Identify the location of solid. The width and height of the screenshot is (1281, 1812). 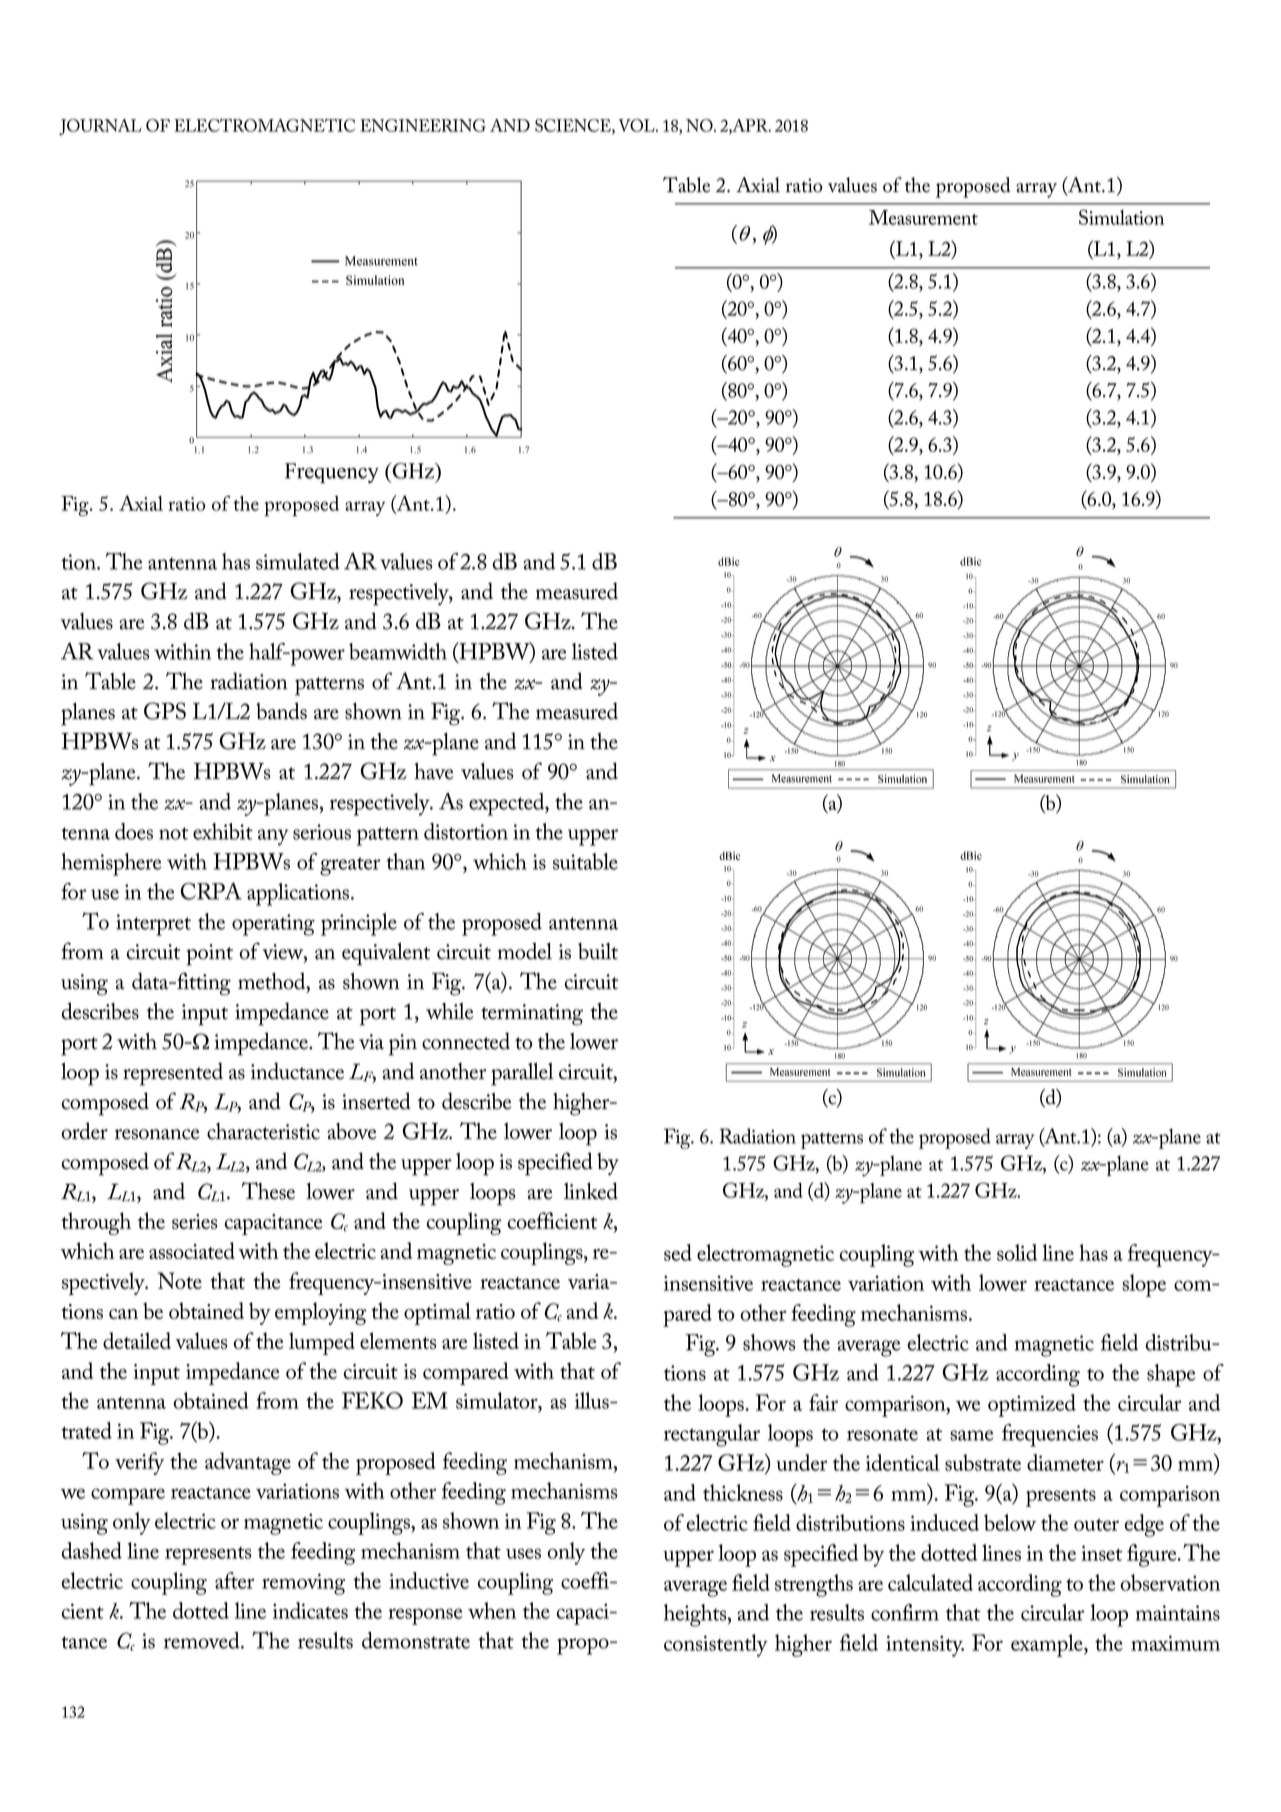
(1017, 1252).
